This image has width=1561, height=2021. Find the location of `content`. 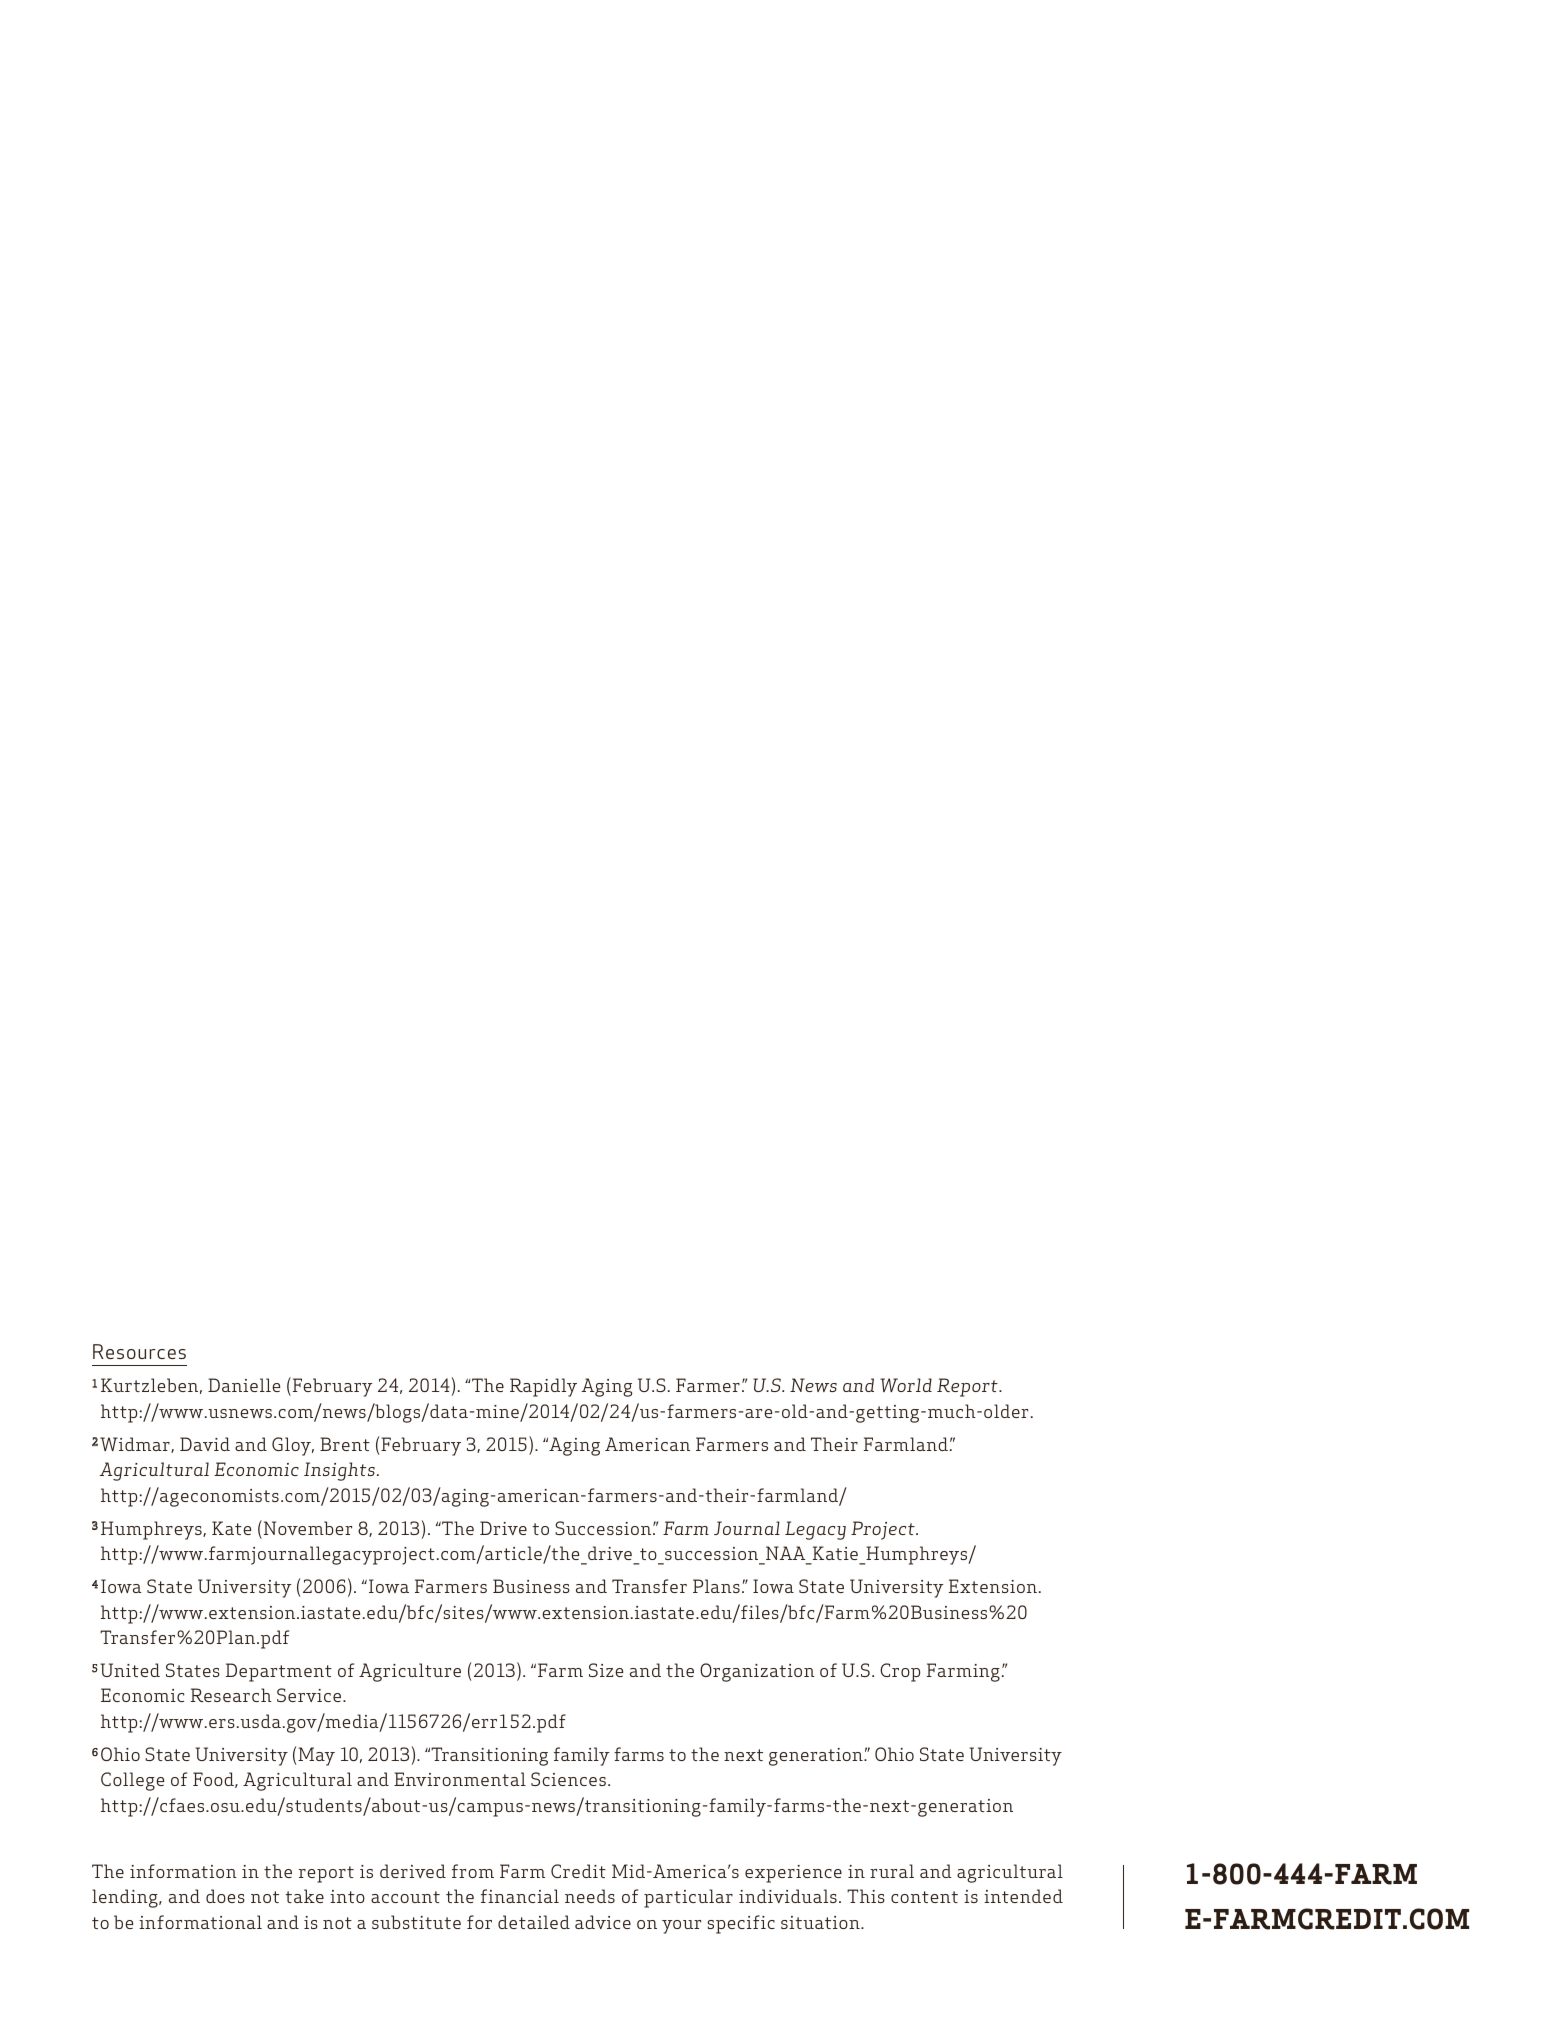

content is located at coordinates (924, 1897).
